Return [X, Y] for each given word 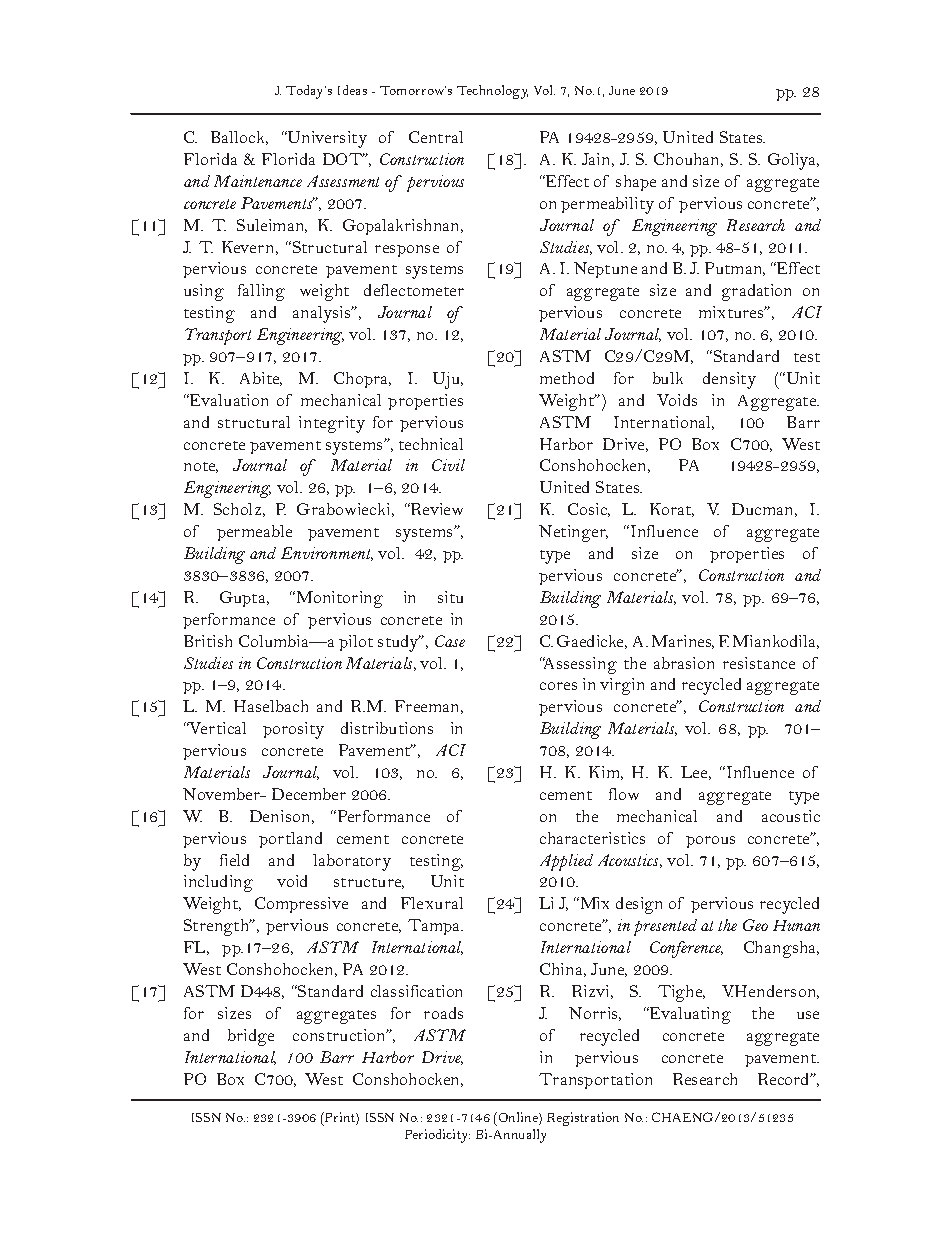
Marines [683, 642]
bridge [251, 1037]
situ [450, 597]
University [326, 139]
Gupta [244, 599]
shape [636, 183]
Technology [492, 92]
